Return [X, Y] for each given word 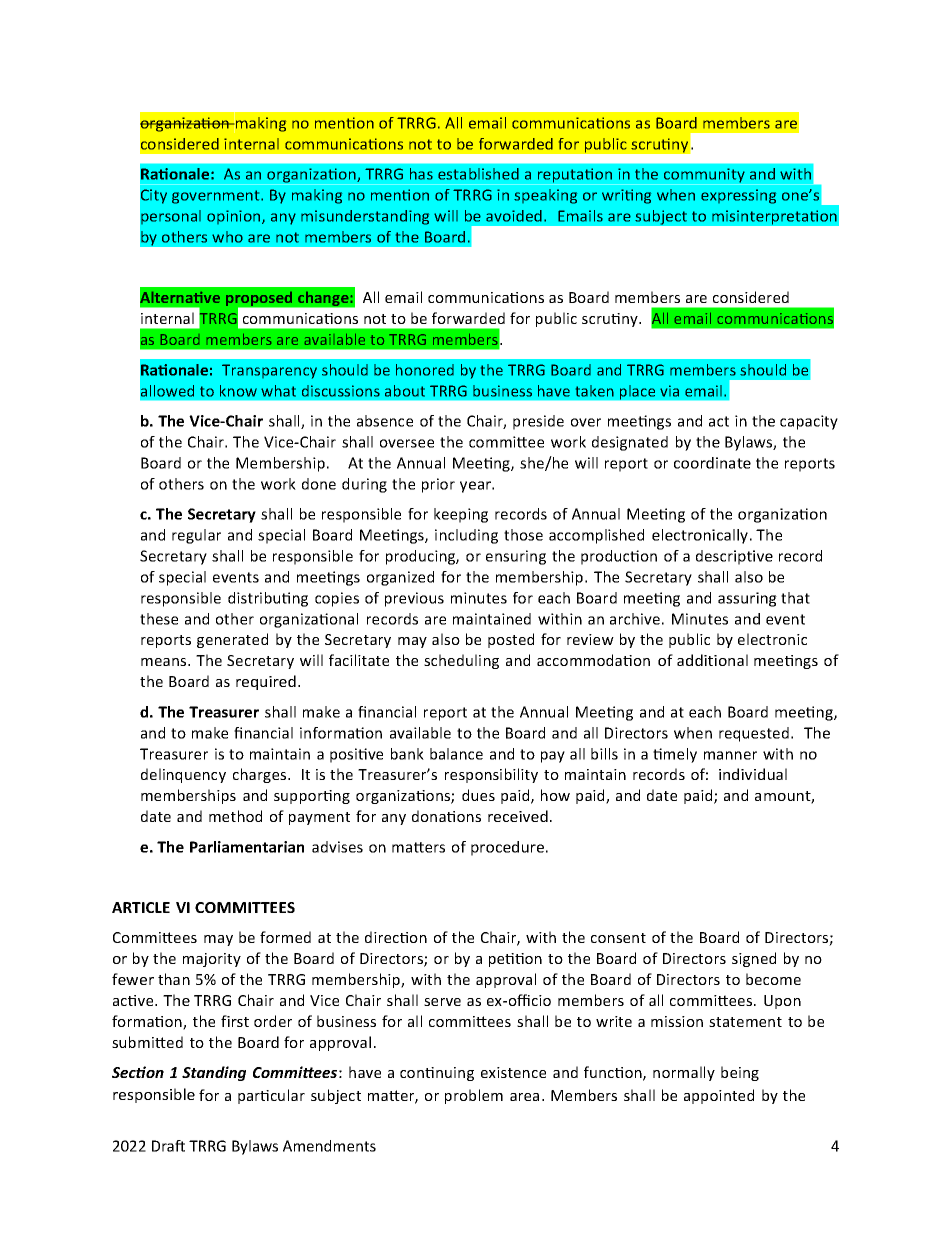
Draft [168, 1146]
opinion [235, 217]
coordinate [712, 463]
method [235, 816]
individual [753, 774]
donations [446, 816]
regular [196, 536]
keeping [461, 515]
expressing [738, 196]
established [478, 174]
